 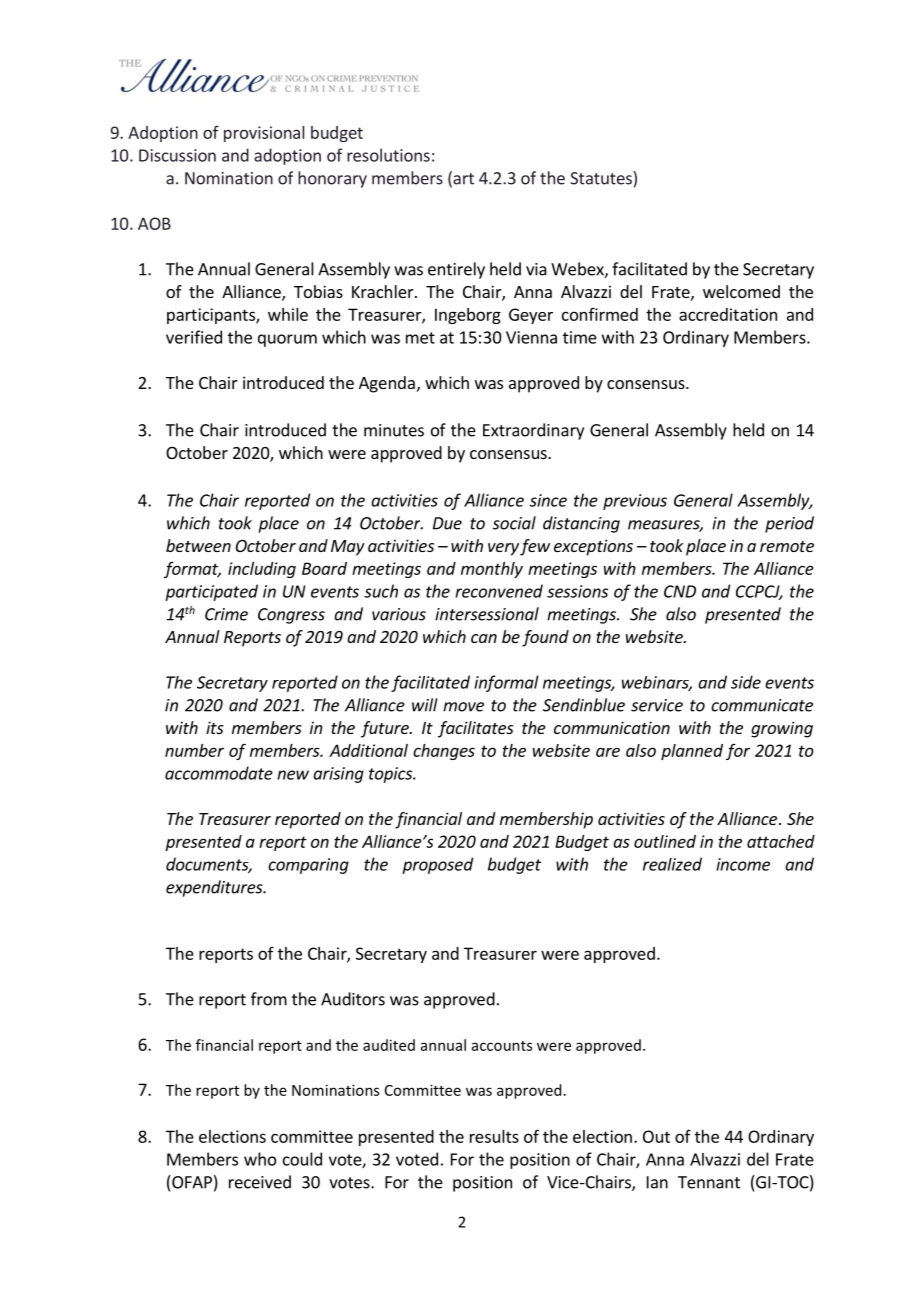 What do you see at coordinates (602, 178) in the screenshot?
I see `Statutes` at bounding box center [602, 178].
